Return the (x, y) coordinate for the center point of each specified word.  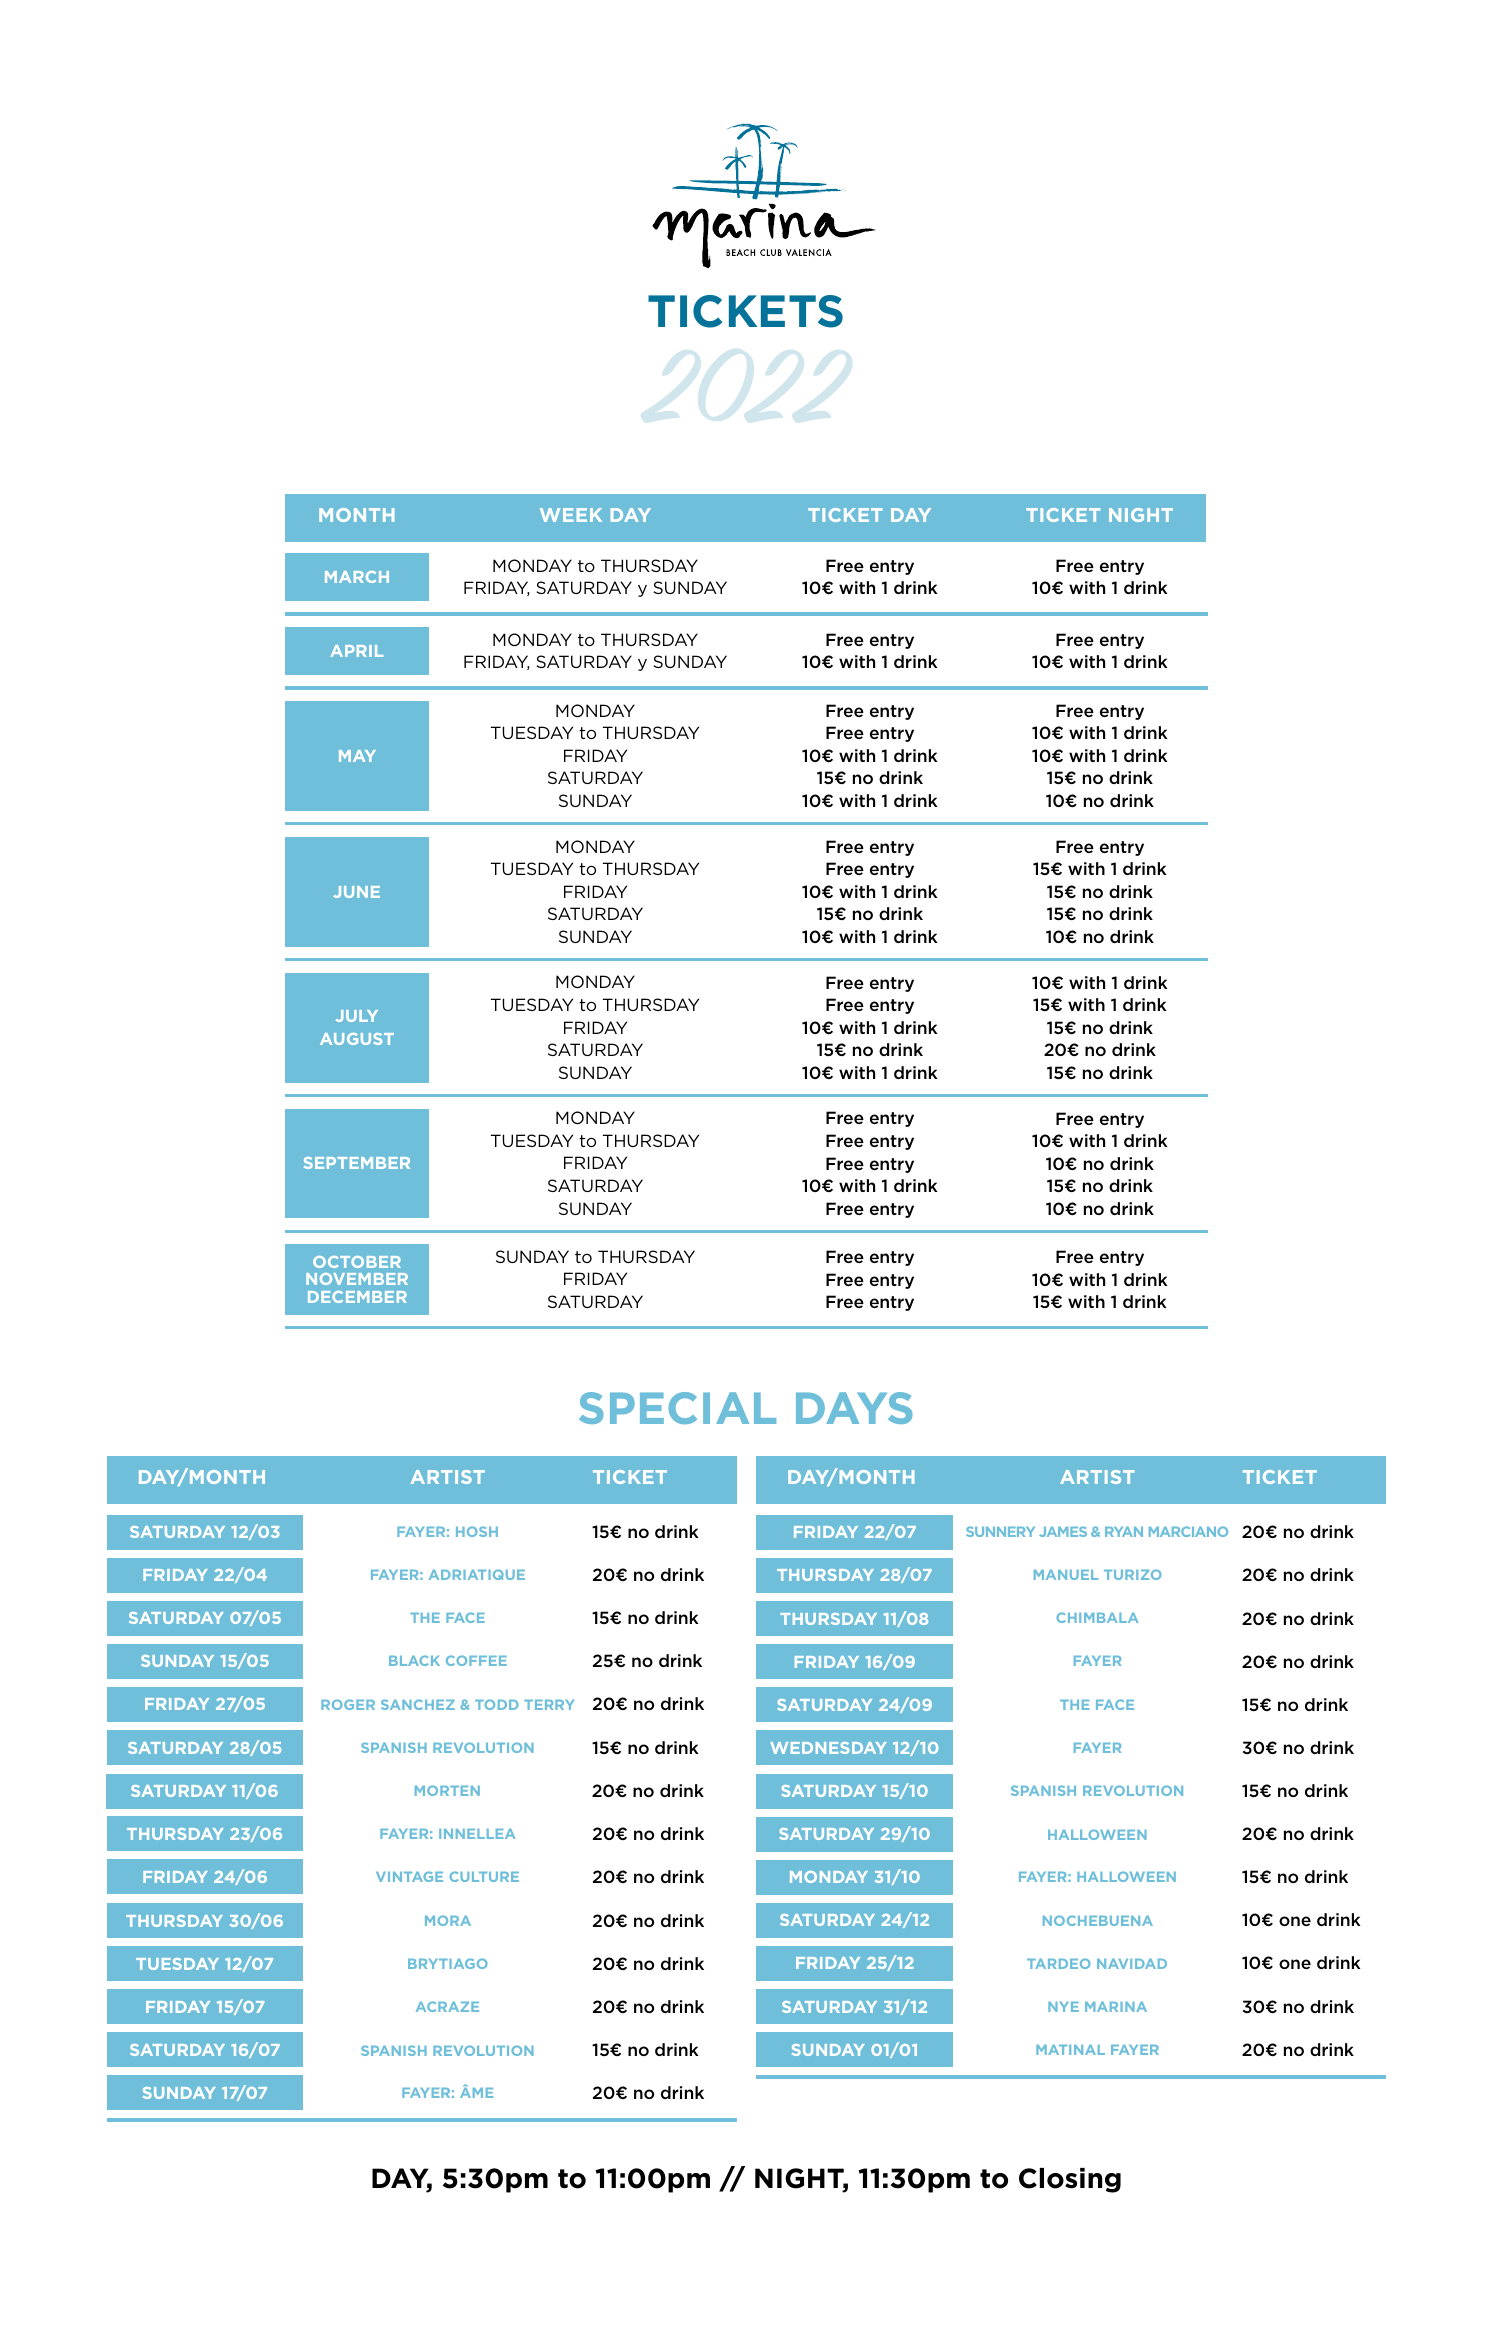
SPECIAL (677, 1408)
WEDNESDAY (828, 1748)
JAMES (1063, 1531)
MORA (448, 1920)
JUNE (356, 892)
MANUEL (1066, 1574)
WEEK (571, 515)
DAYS (854, 1408)
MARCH (357, 577)
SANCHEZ (418, 1704)
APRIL (356, 651)
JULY (357, 1016)
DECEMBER (357, 1297)
